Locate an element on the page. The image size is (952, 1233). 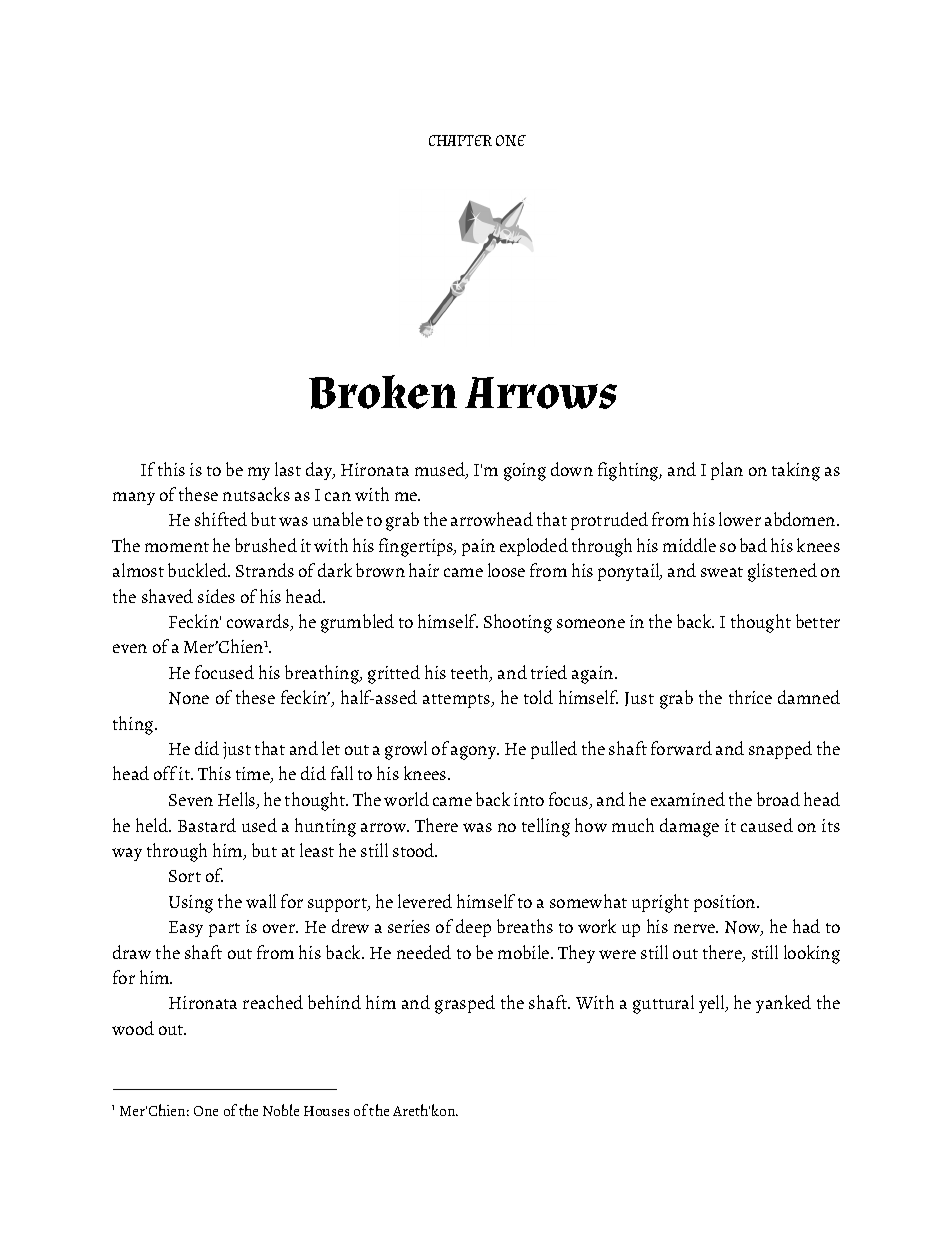
Shooting is located at coordinates (518, 623).
